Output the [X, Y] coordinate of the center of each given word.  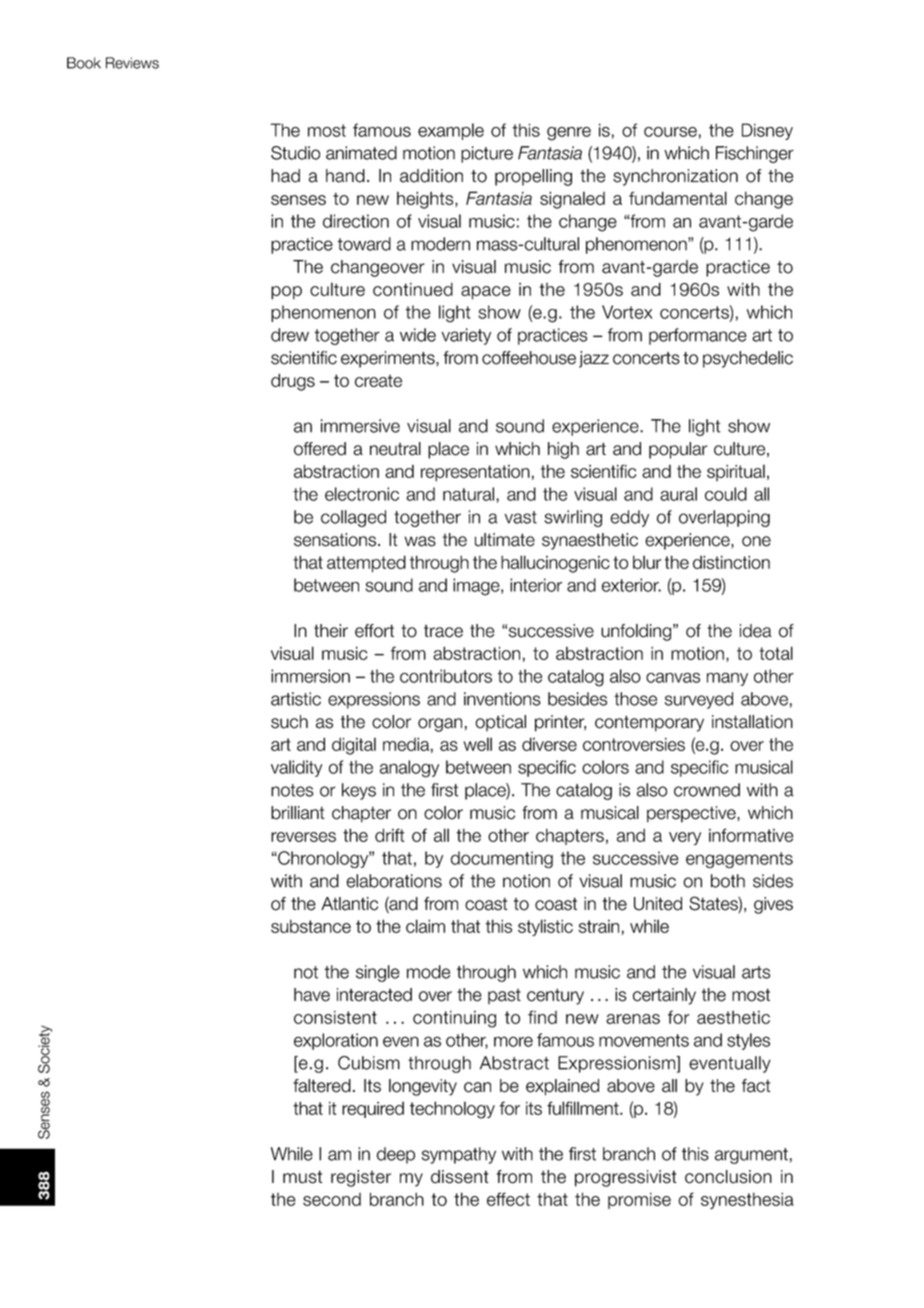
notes [292, 790]
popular [678, 450]
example [451, 131]
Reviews [132, 63]
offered [320, 449]
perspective [692, 814]
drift [390, 835]
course [670, 132]
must [302, 1177]
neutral [395, 449]
